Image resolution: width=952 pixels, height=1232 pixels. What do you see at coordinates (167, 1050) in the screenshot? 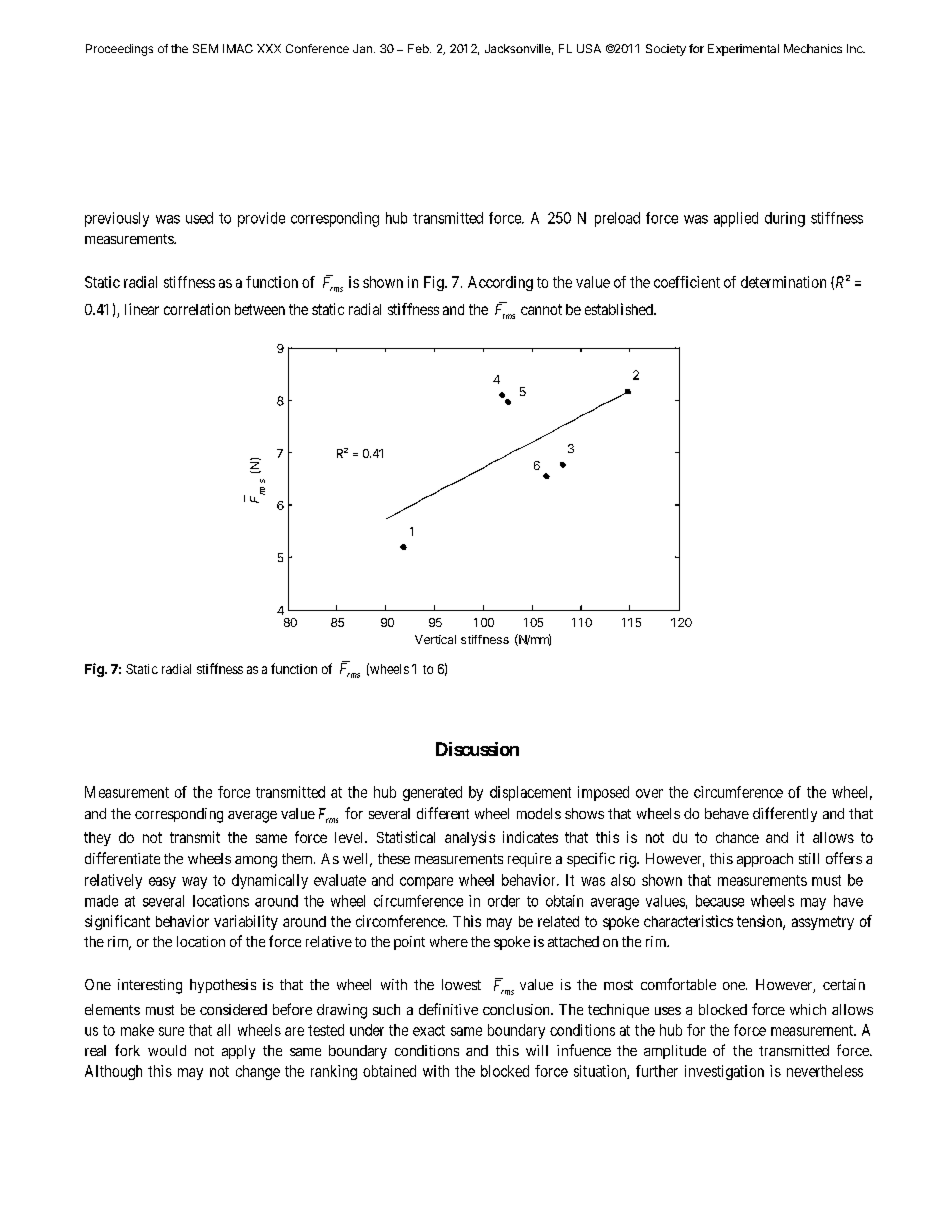
I see `would` at bounding box center [167, 1050].
